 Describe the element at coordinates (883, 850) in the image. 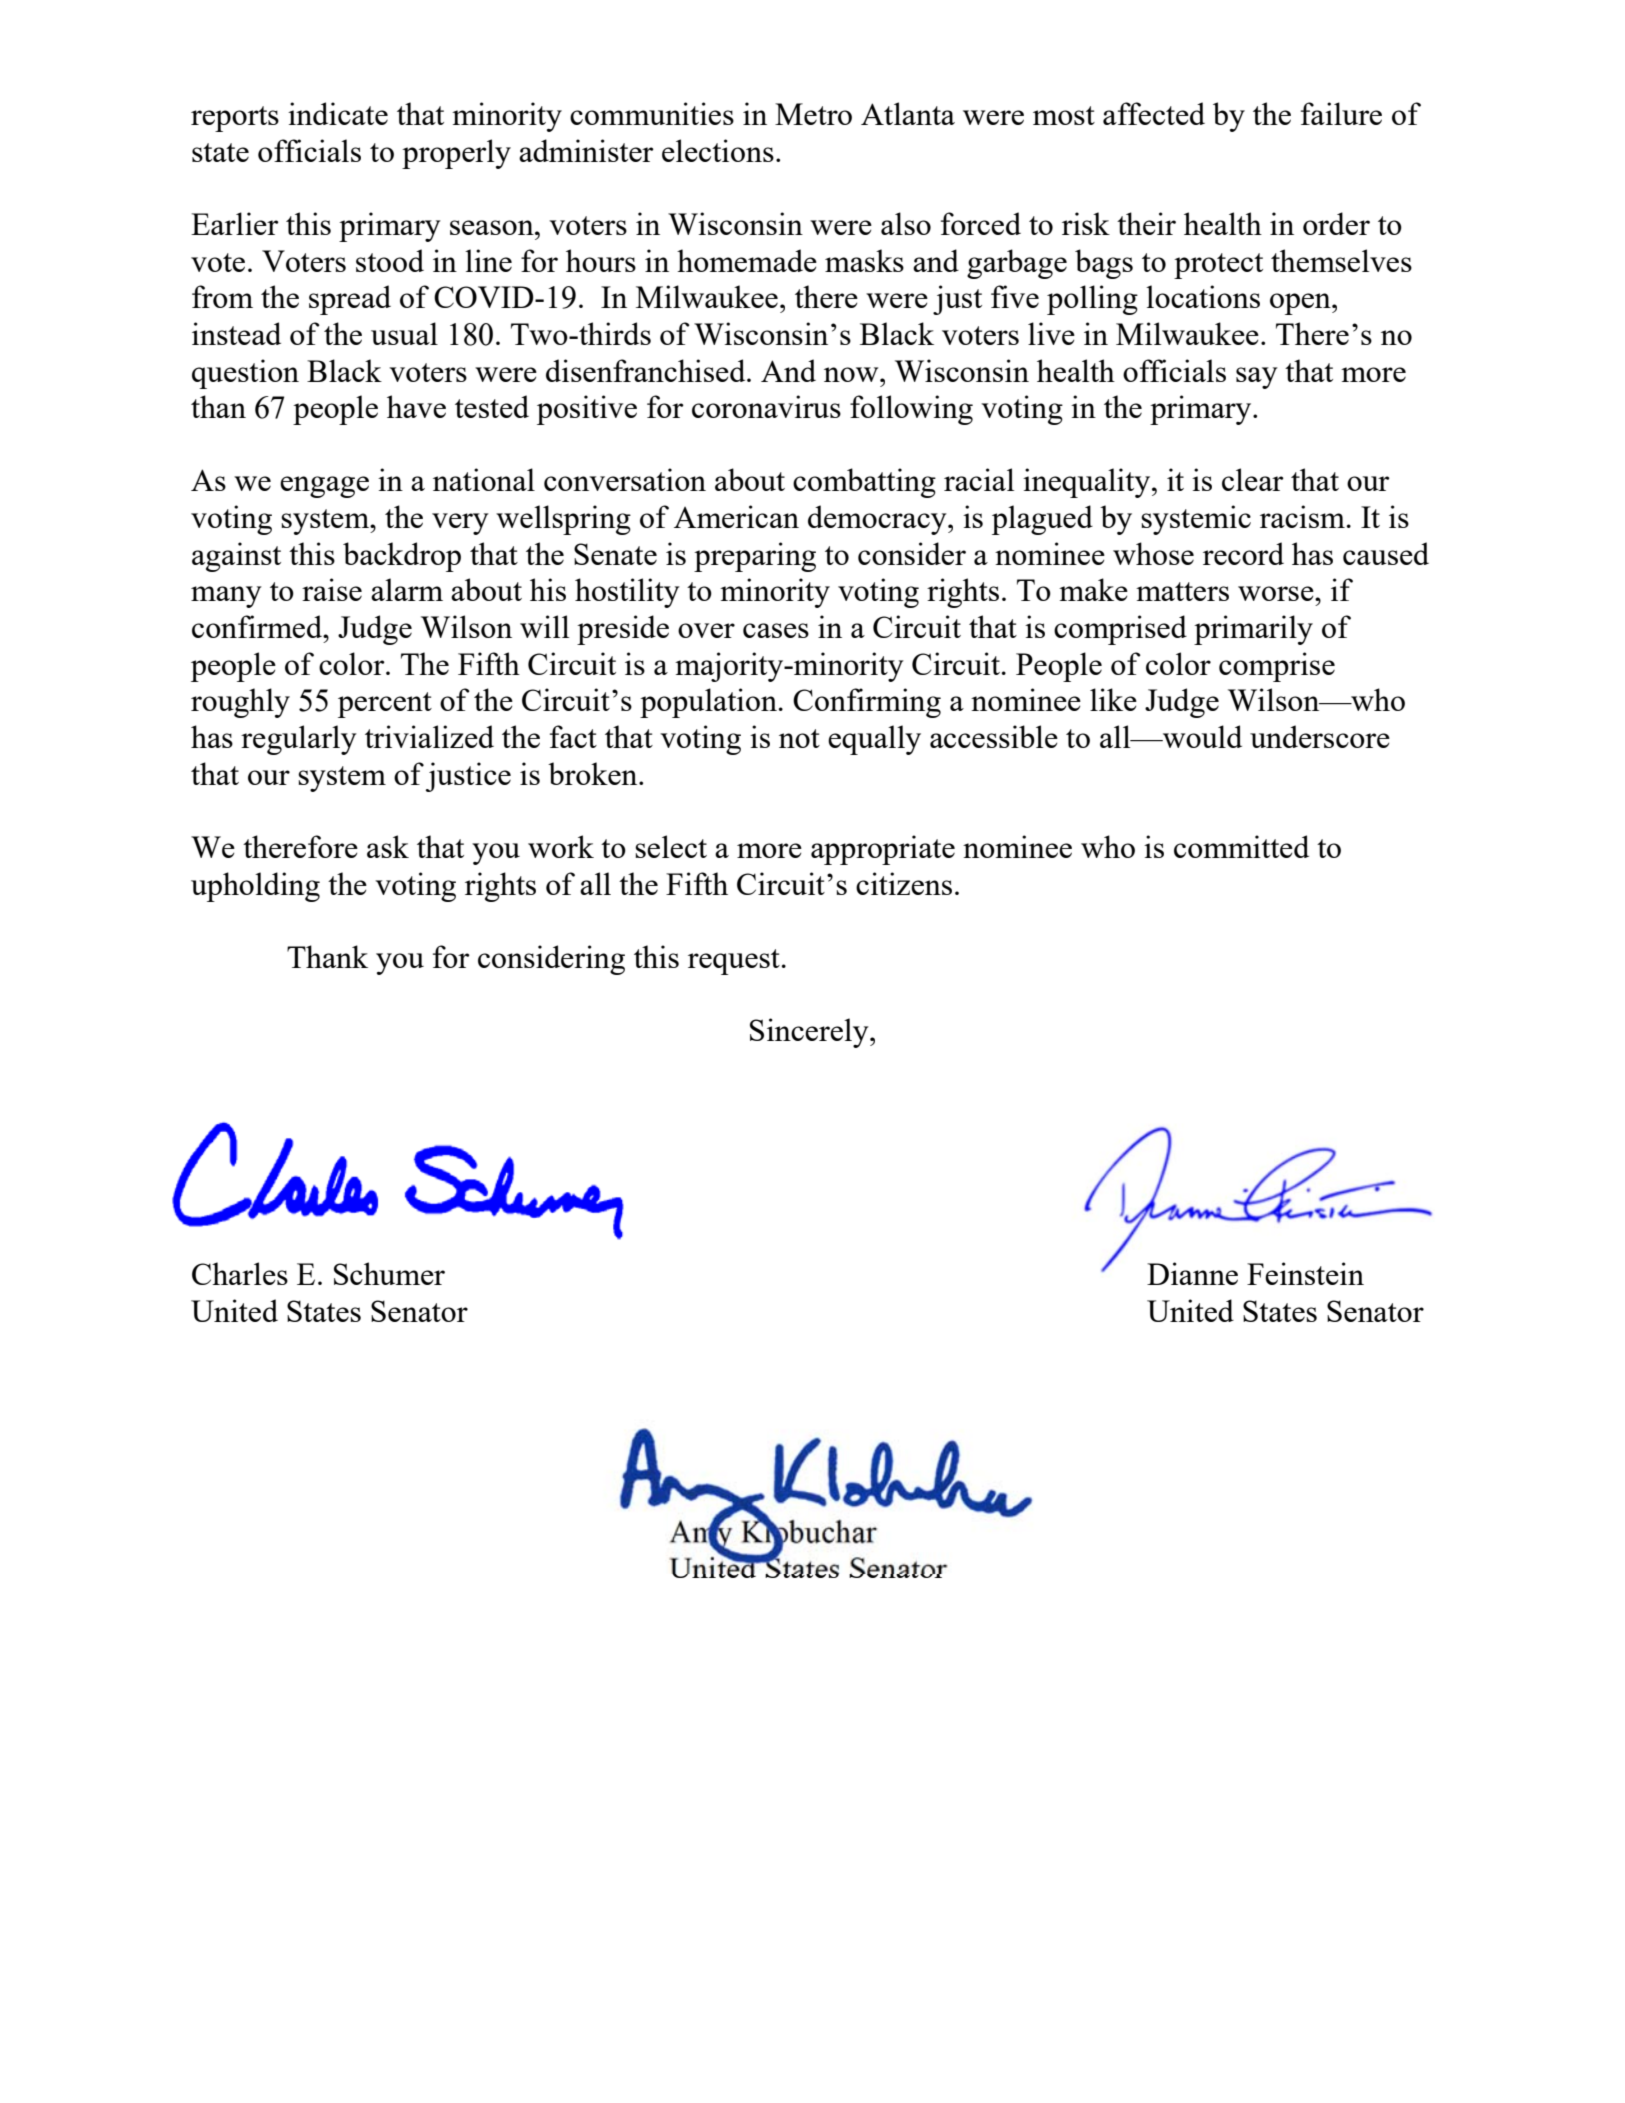

I see `appropriate` at that location.
